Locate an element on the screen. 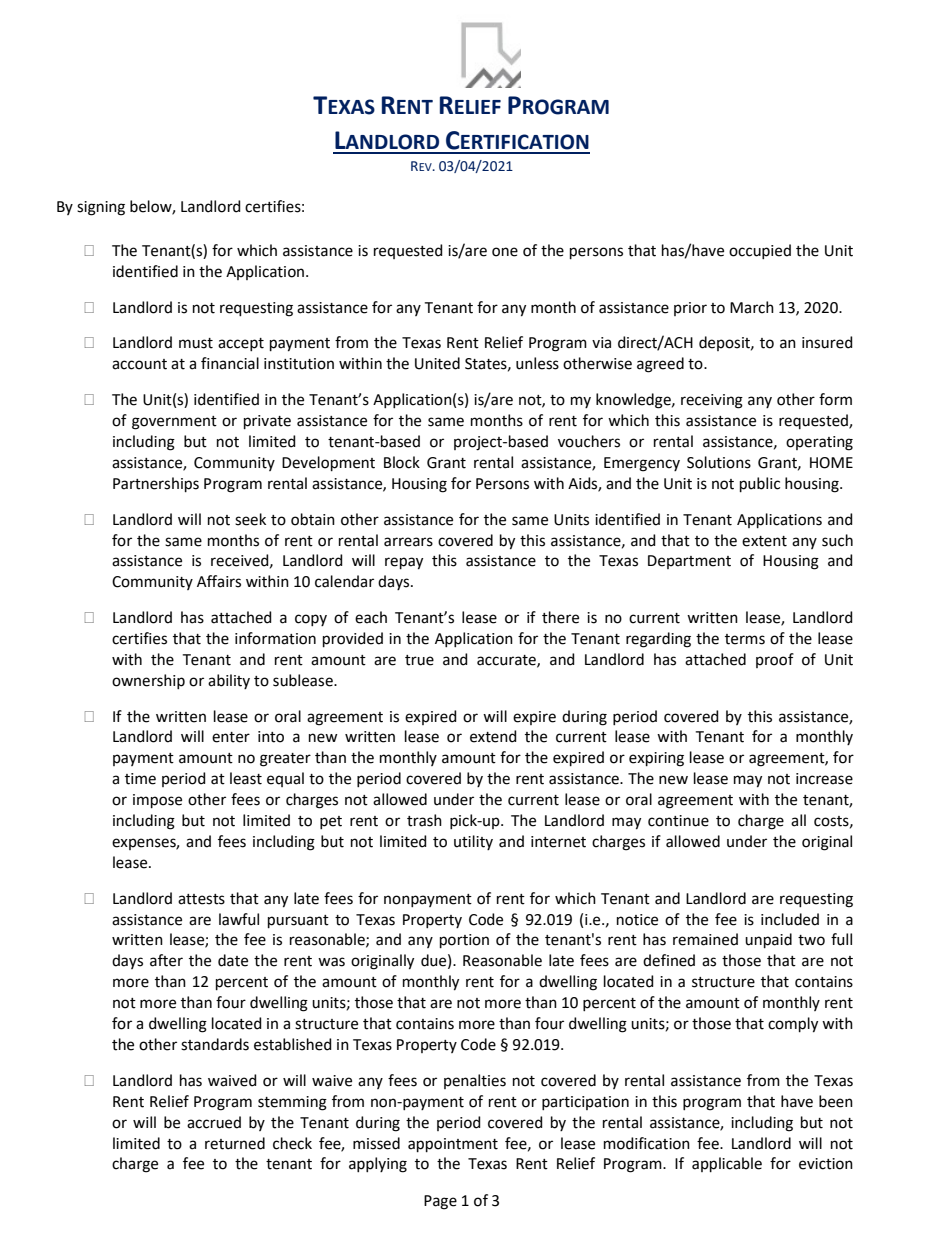 Image resolution: width=952 pixels, height=1233 pixels. included is located at coordinates (790, 919).
